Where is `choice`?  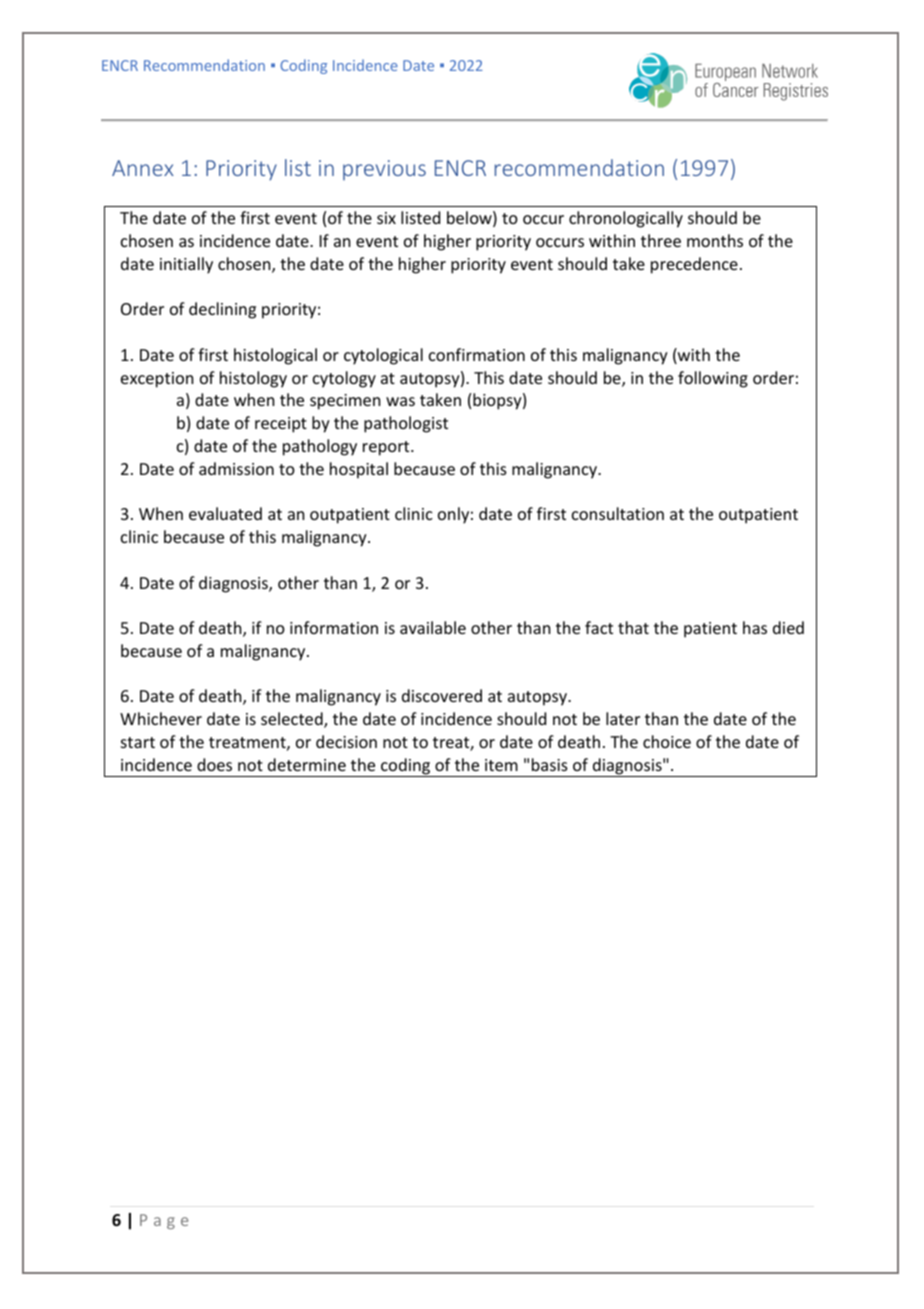
choice is located at coordinates (667, 741).
